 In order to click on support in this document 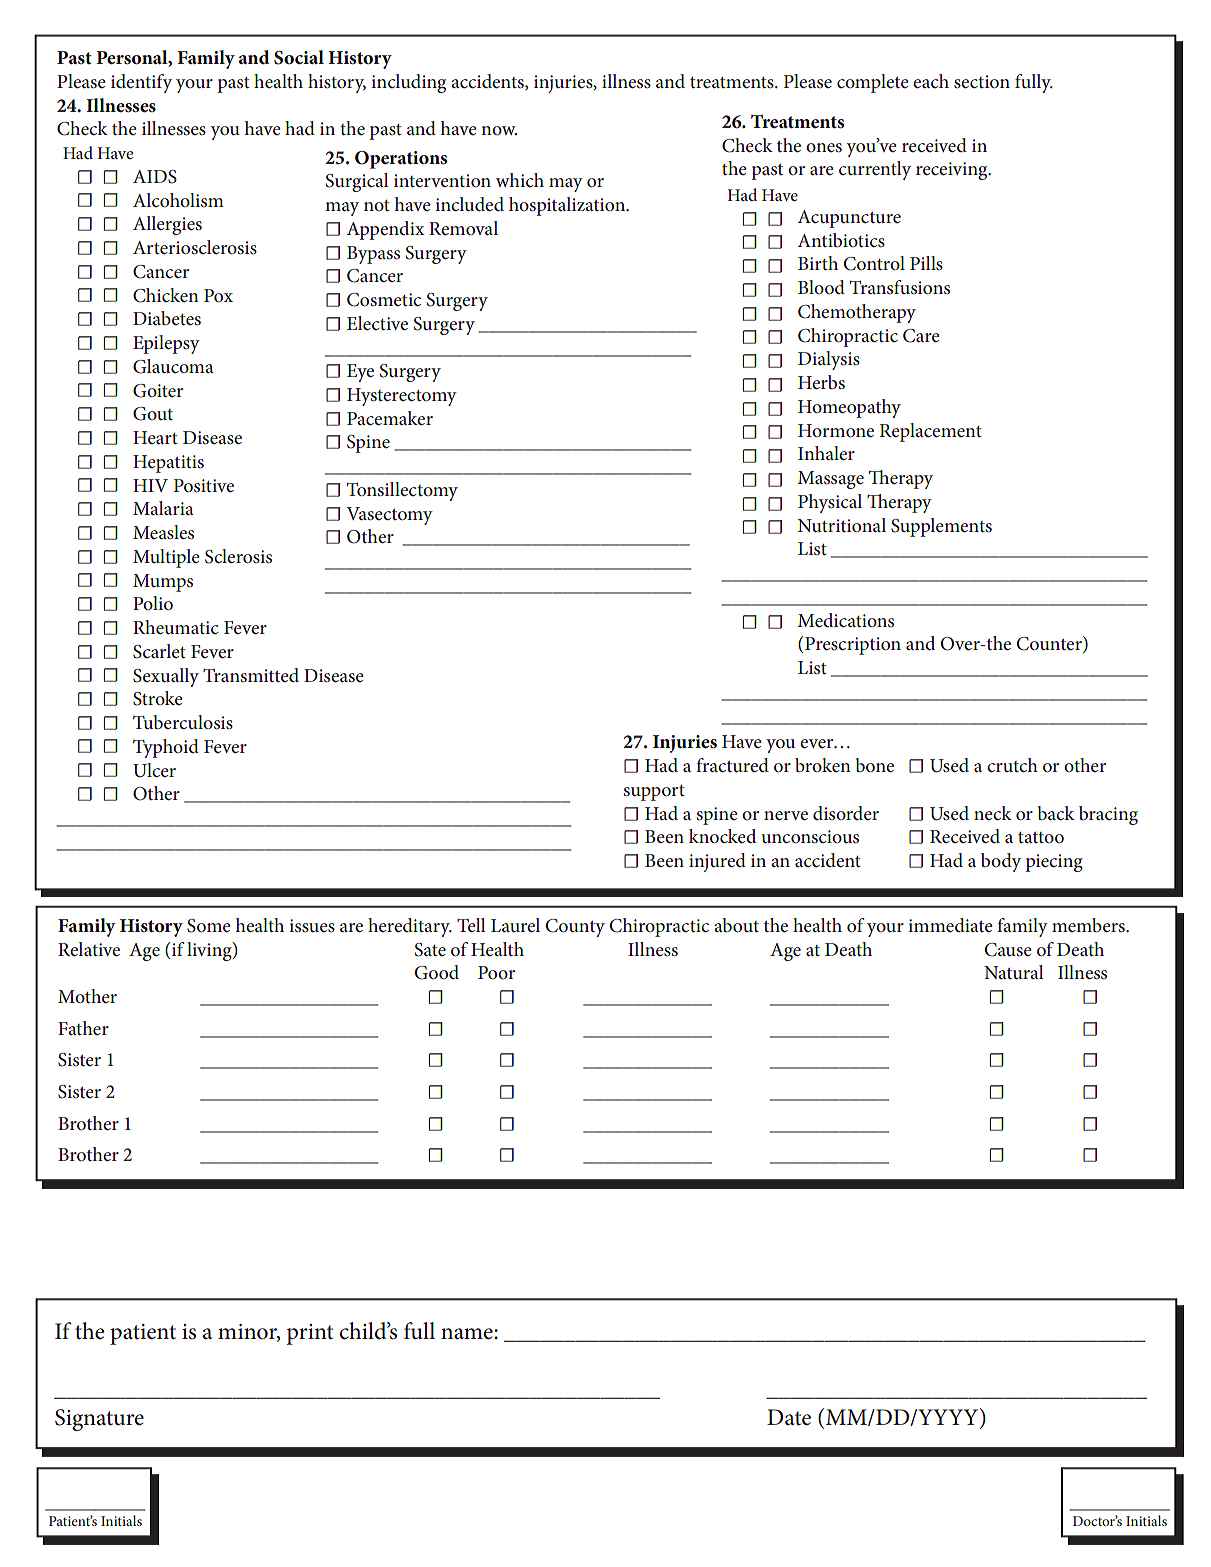, I will do `click(654, 793)`.
